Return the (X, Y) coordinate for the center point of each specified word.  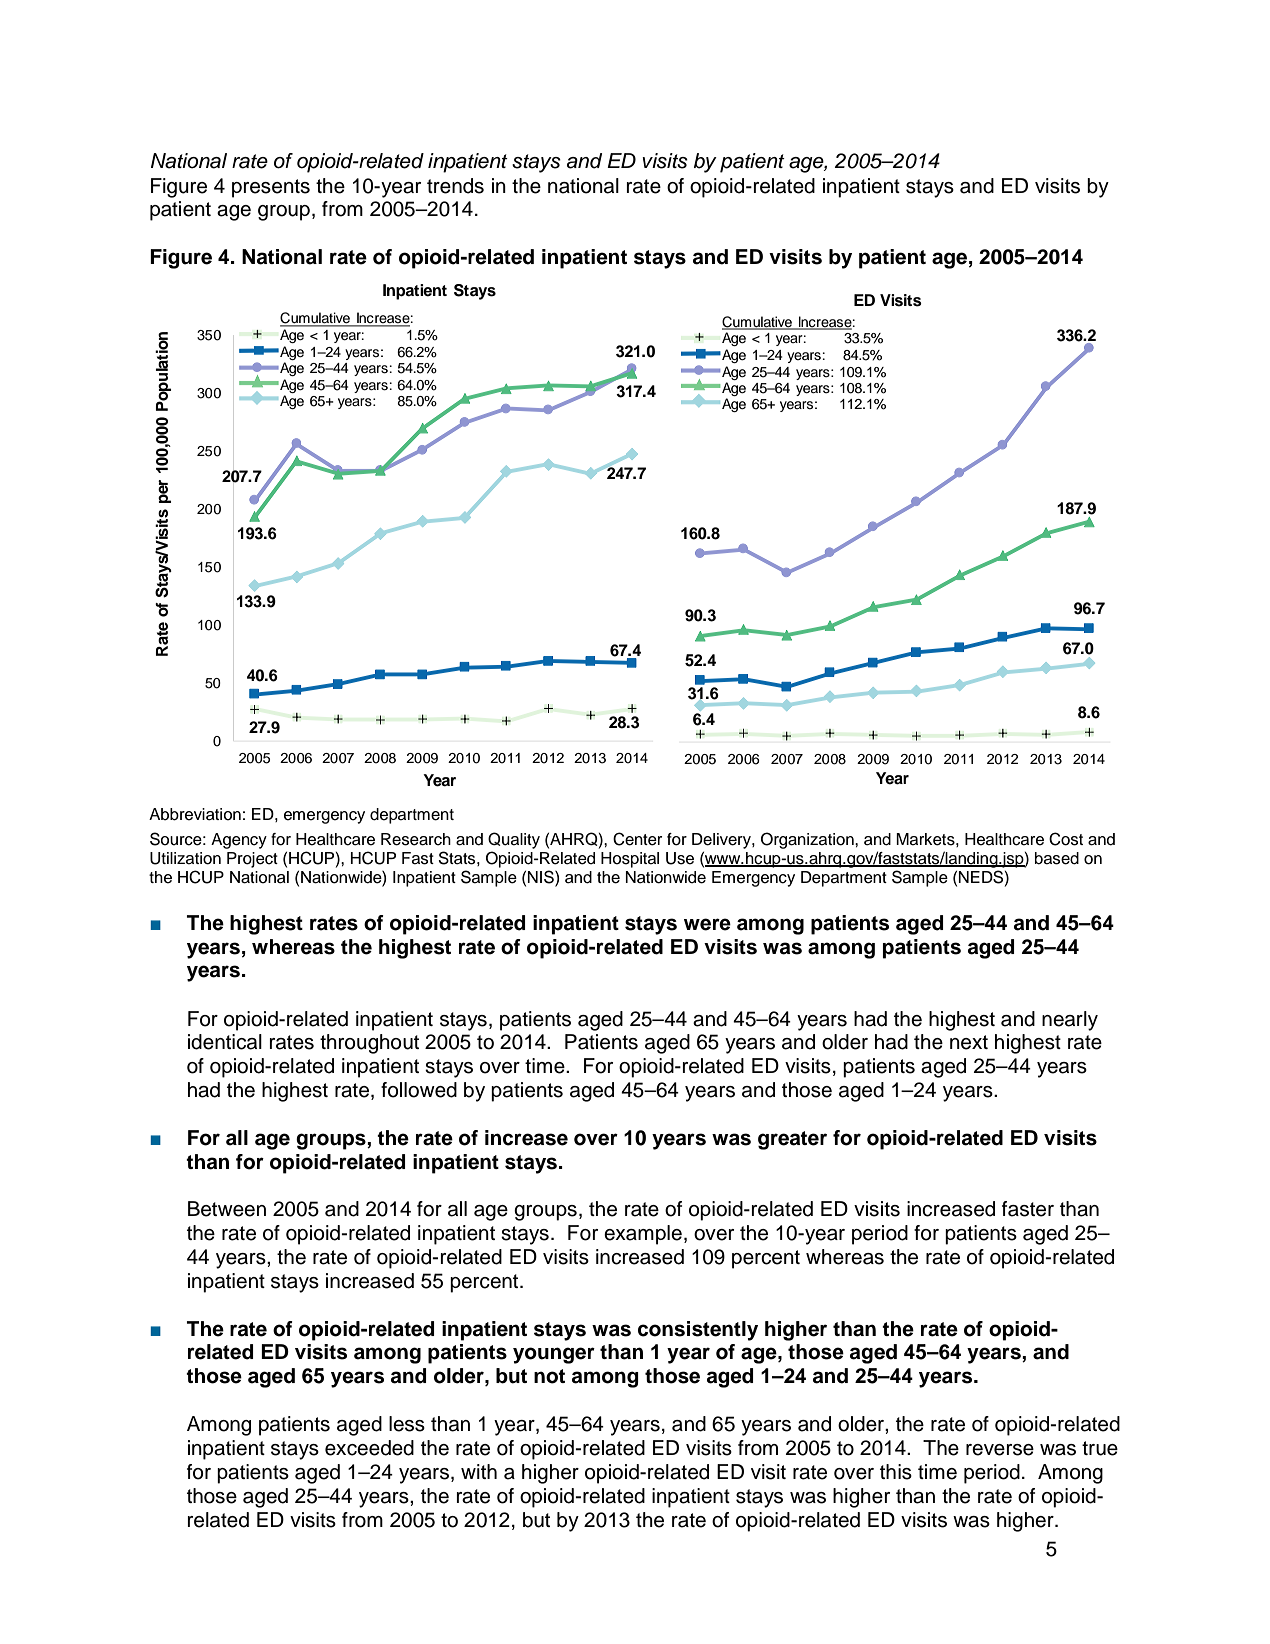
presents (271, 188)
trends (455, 186)
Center (637, 839)
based (1057, 858)
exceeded (369, 1448)
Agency (239, 841)
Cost (1066, 839)
